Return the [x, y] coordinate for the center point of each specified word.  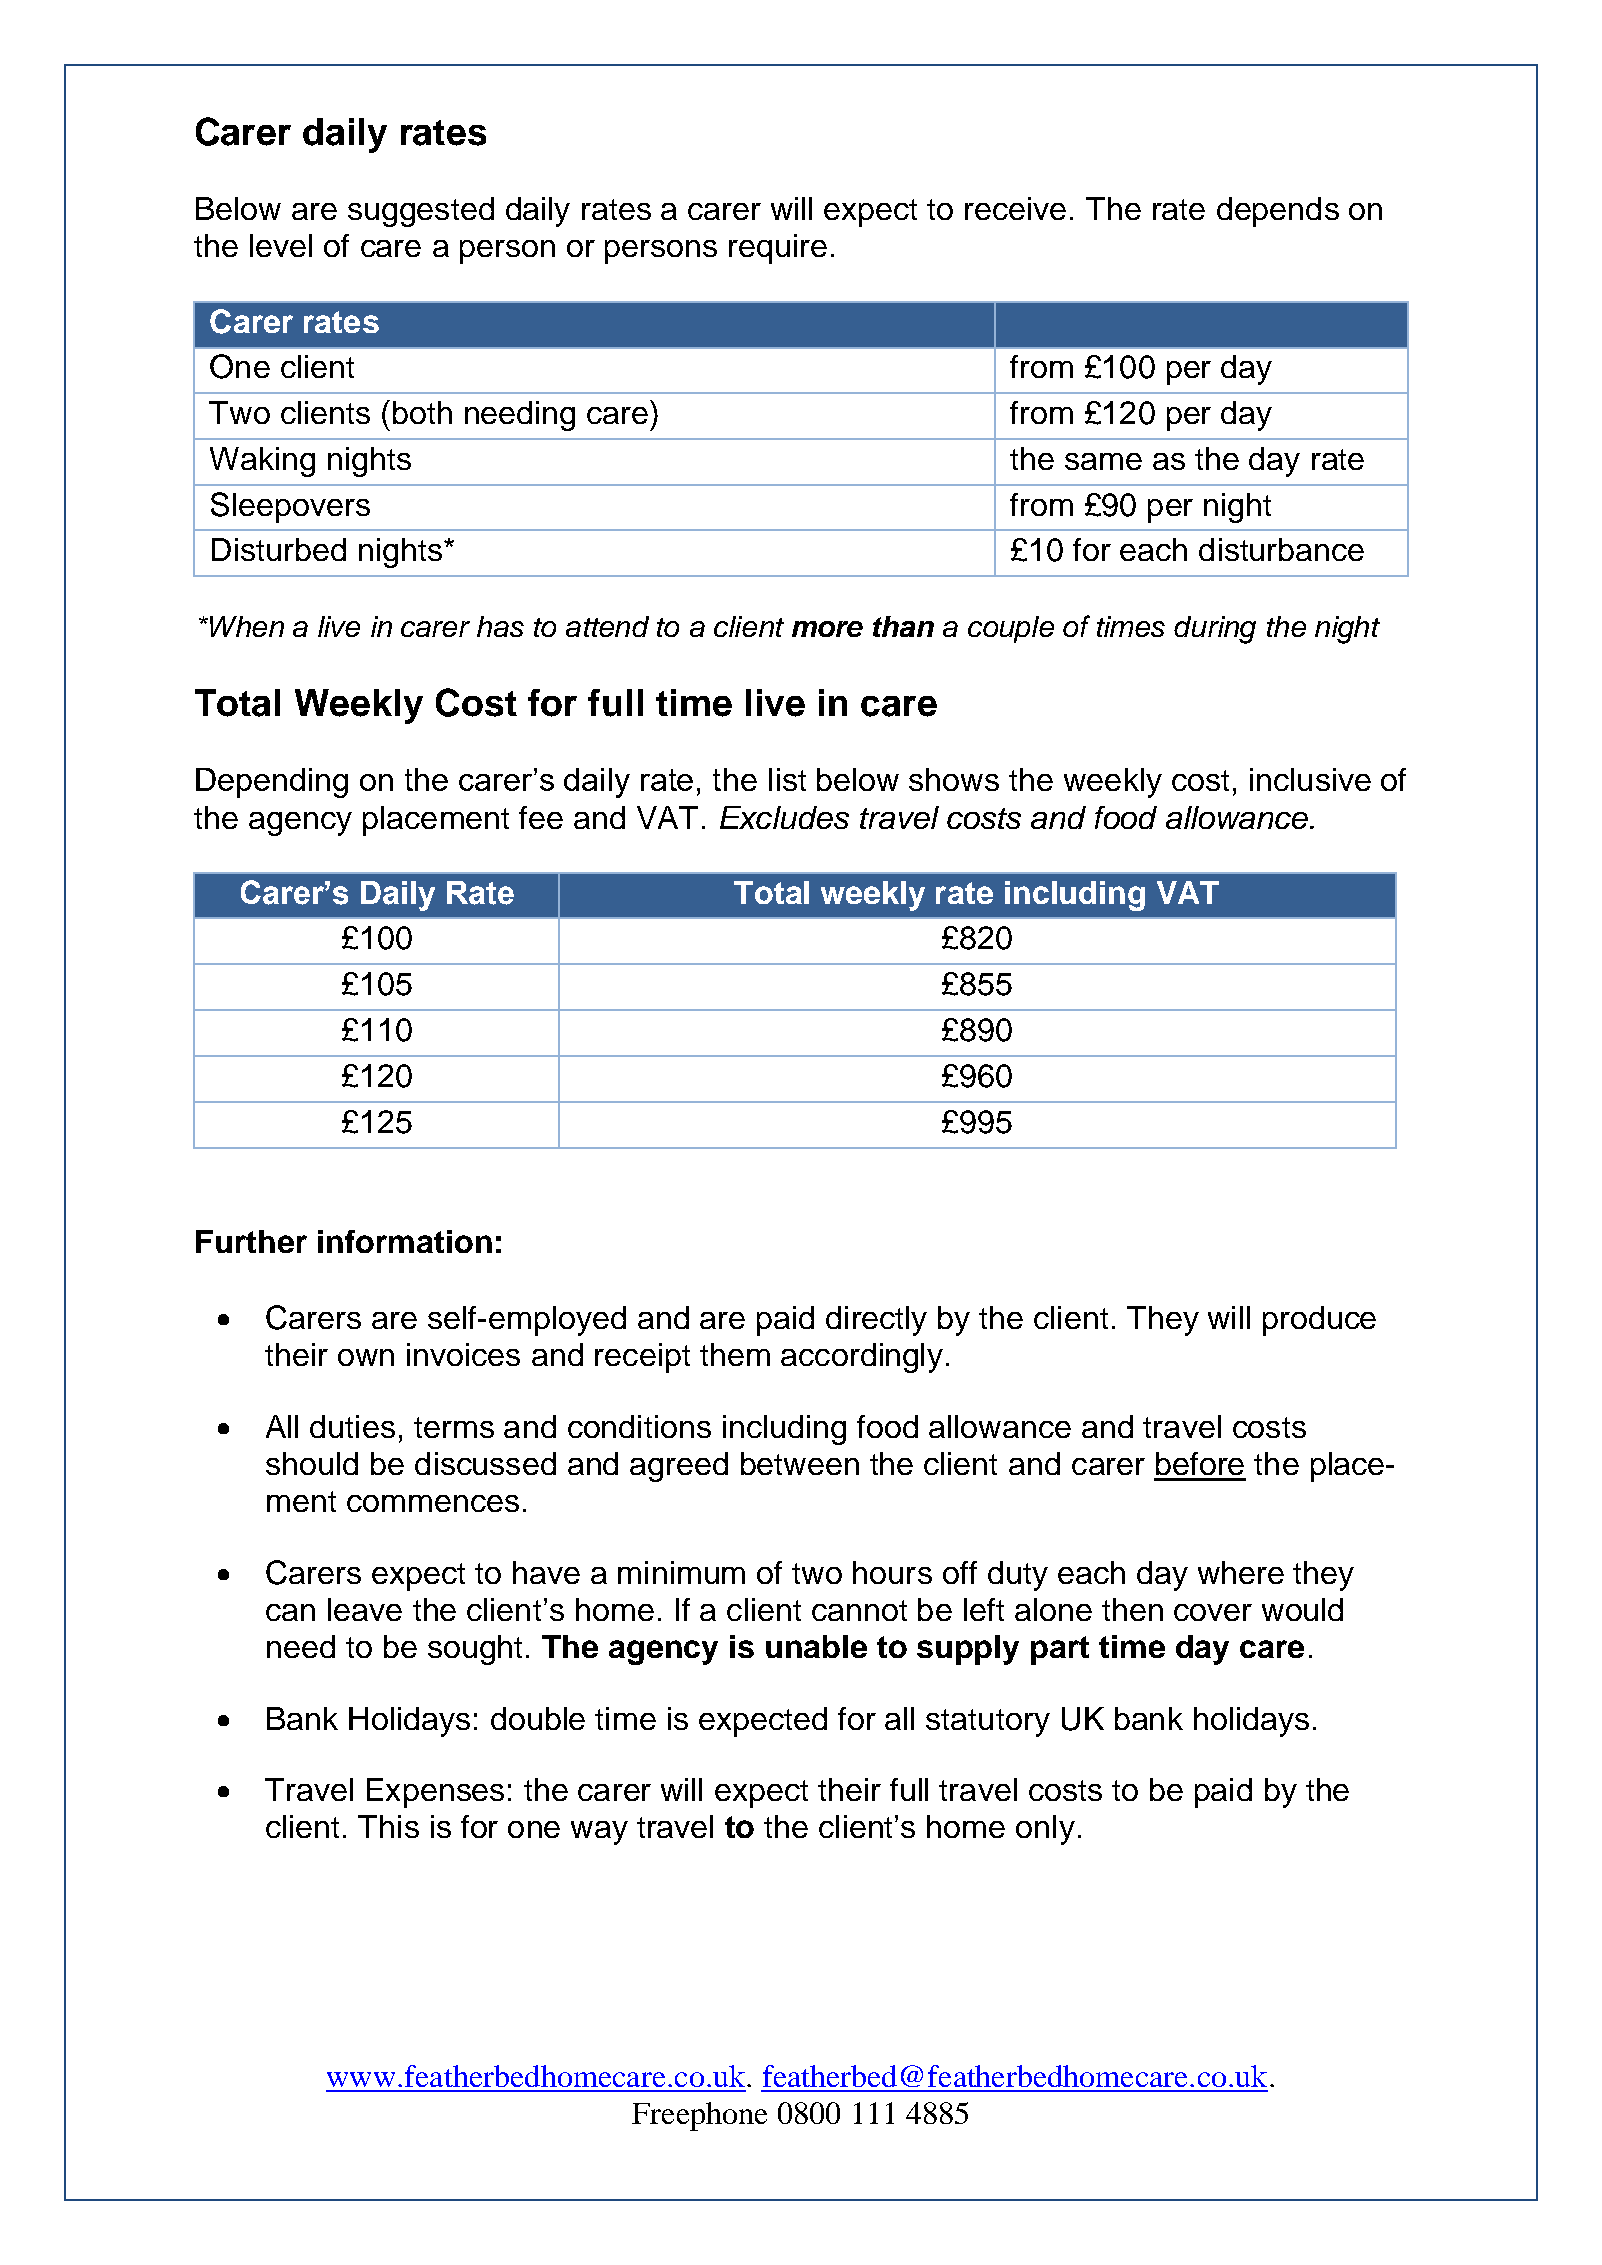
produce [1319, 1321]
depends [1278, 212]
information [405, 1241]
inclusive [1310, 779]
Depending [272, 783]
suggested [421, 212]
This [388, 1826]
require [778, 249]
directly [876, 1321]
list [787, 779]
